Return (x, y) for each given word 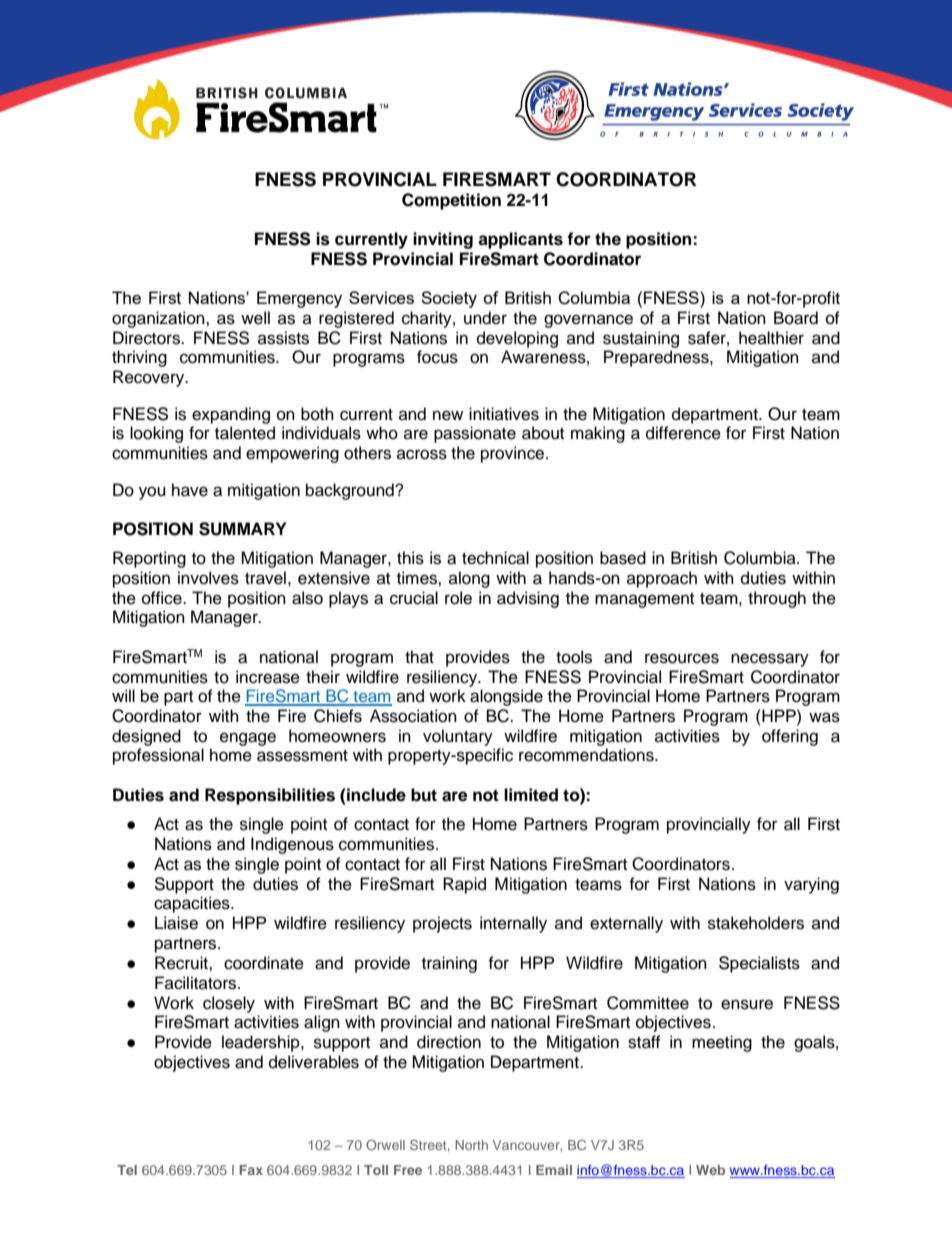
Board (796, 318)
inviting (443, 240)
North (471, 1145)
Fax (251, 1170)
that (419, 657)
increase (268, 677)
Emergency (299, 299)
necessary (770, 660)
